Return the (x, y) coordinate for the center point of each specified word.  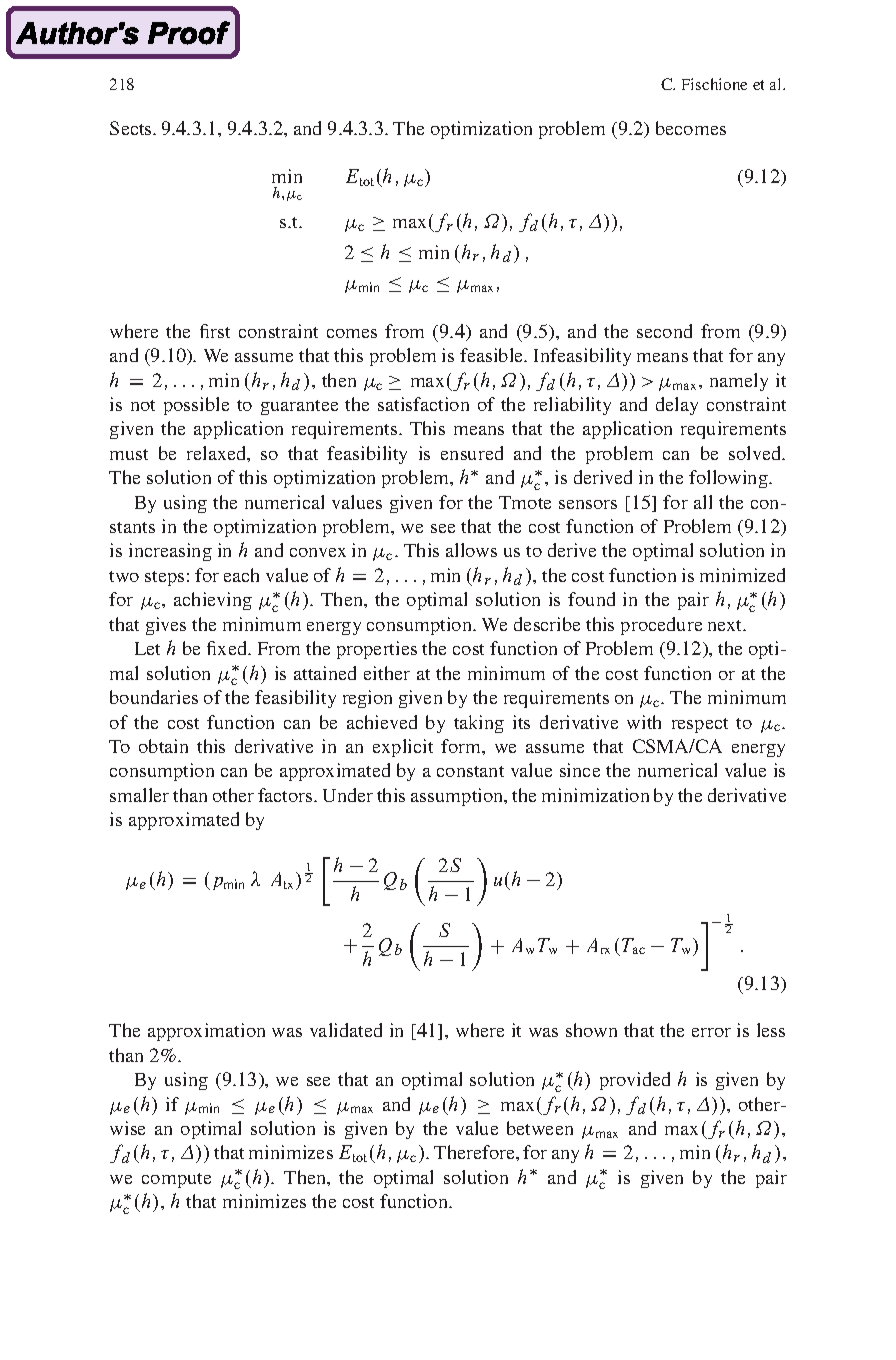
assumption (458, 797)
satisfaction (423, 404)
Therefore (475, 1152)
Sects (132, 128)
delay (677, 406)
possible (196, 406)
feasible (493, 355)
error (711, 1032)
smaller (139, 795)
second (664, 331)
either (387, 673)
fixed (228, 648)
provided (635, 1081)
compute (176, 1180)
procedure (661, 626)
